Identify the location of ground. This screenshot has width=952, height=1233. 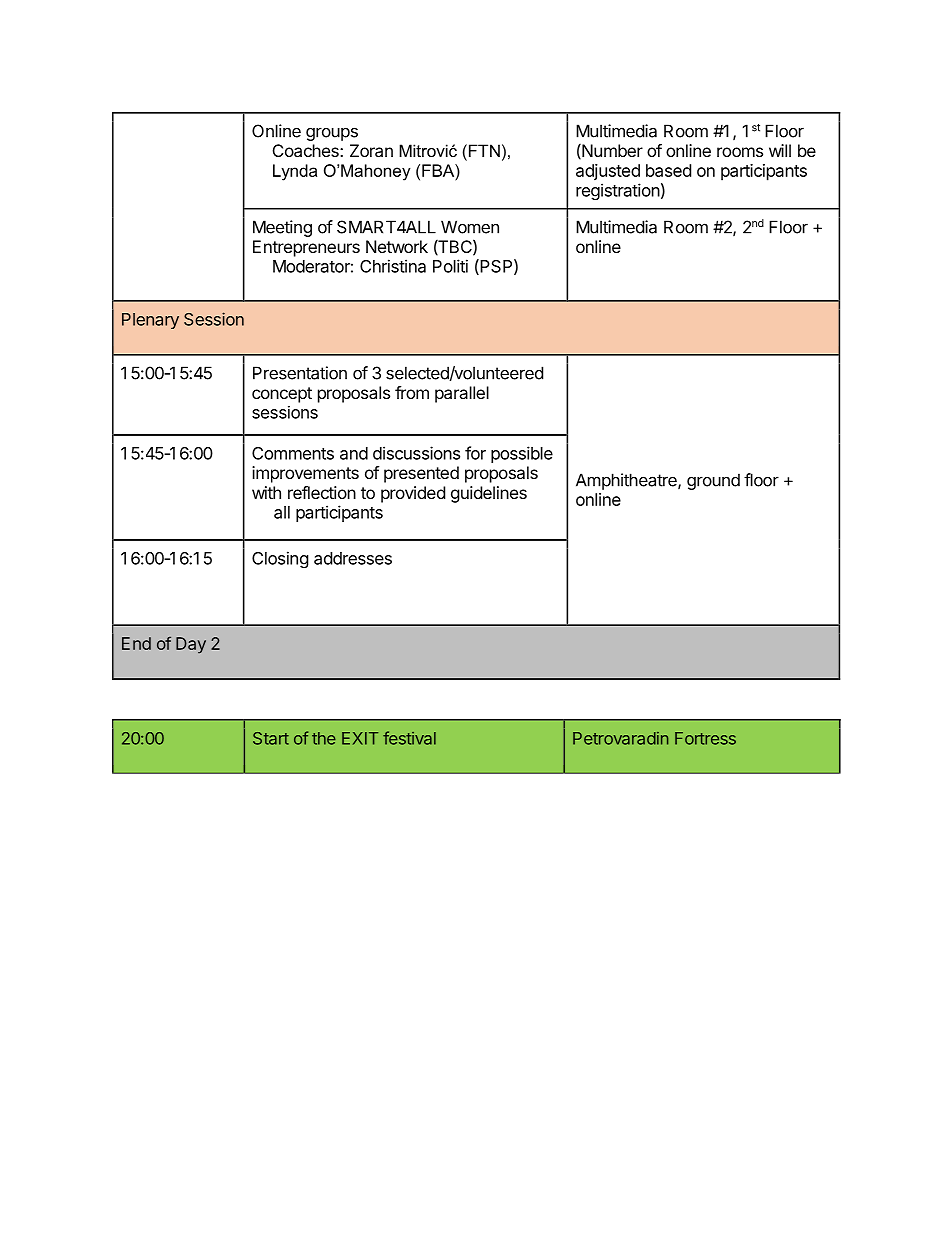
(713, 481).
